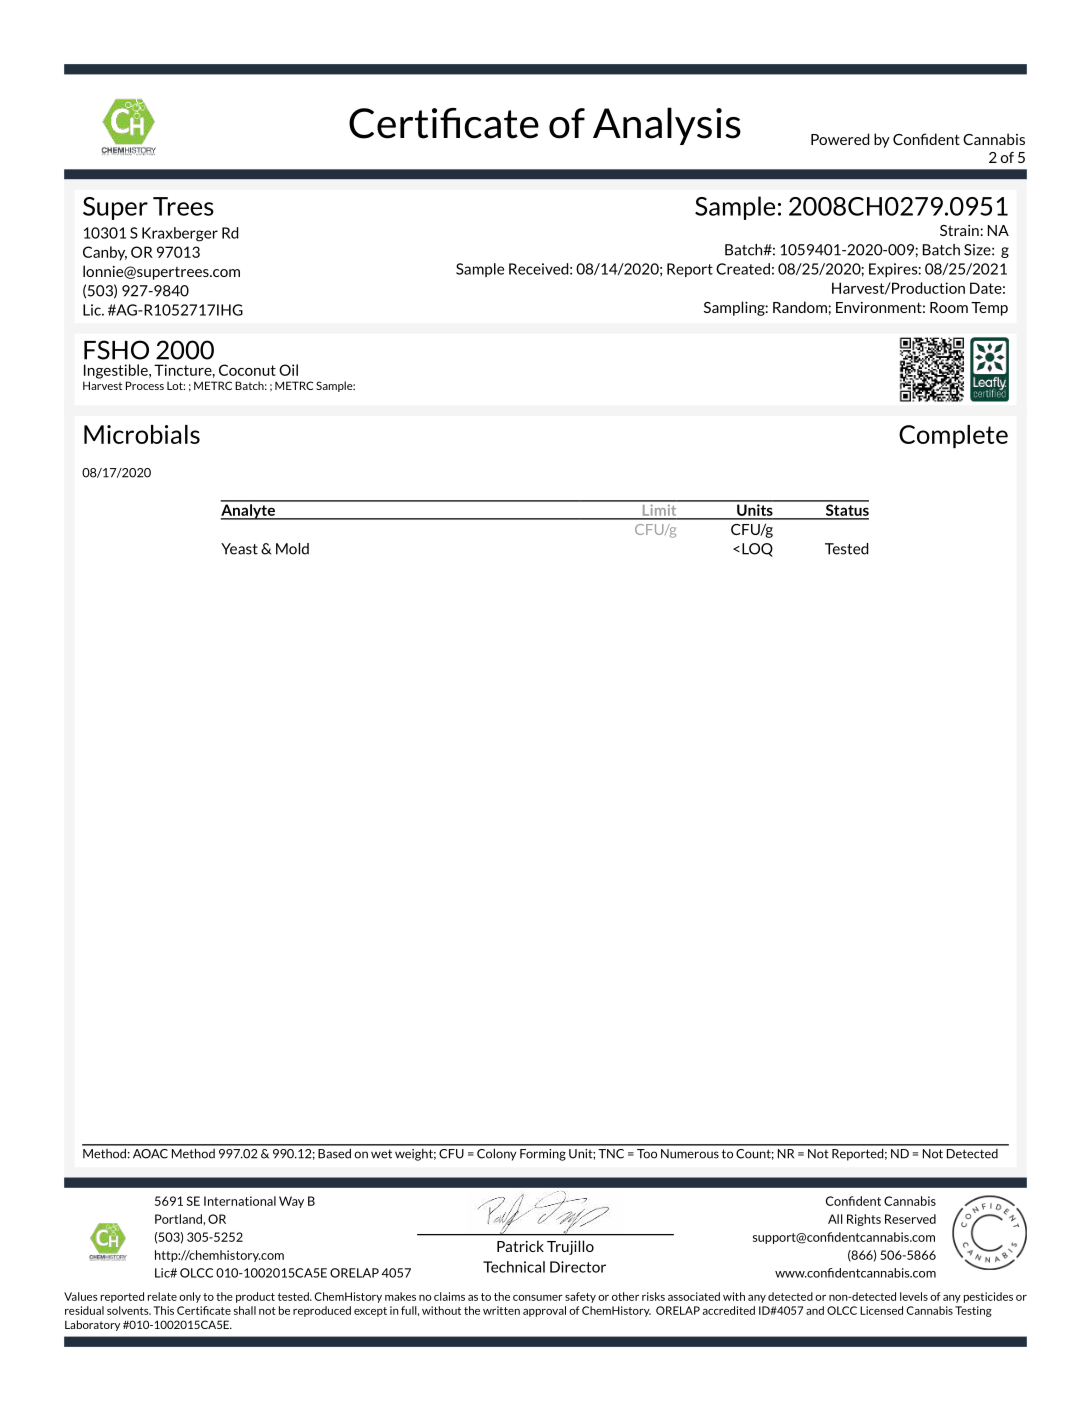  Describe the element at coordinates (953, 436) in the screenshot. I see `Complete` at that location.
